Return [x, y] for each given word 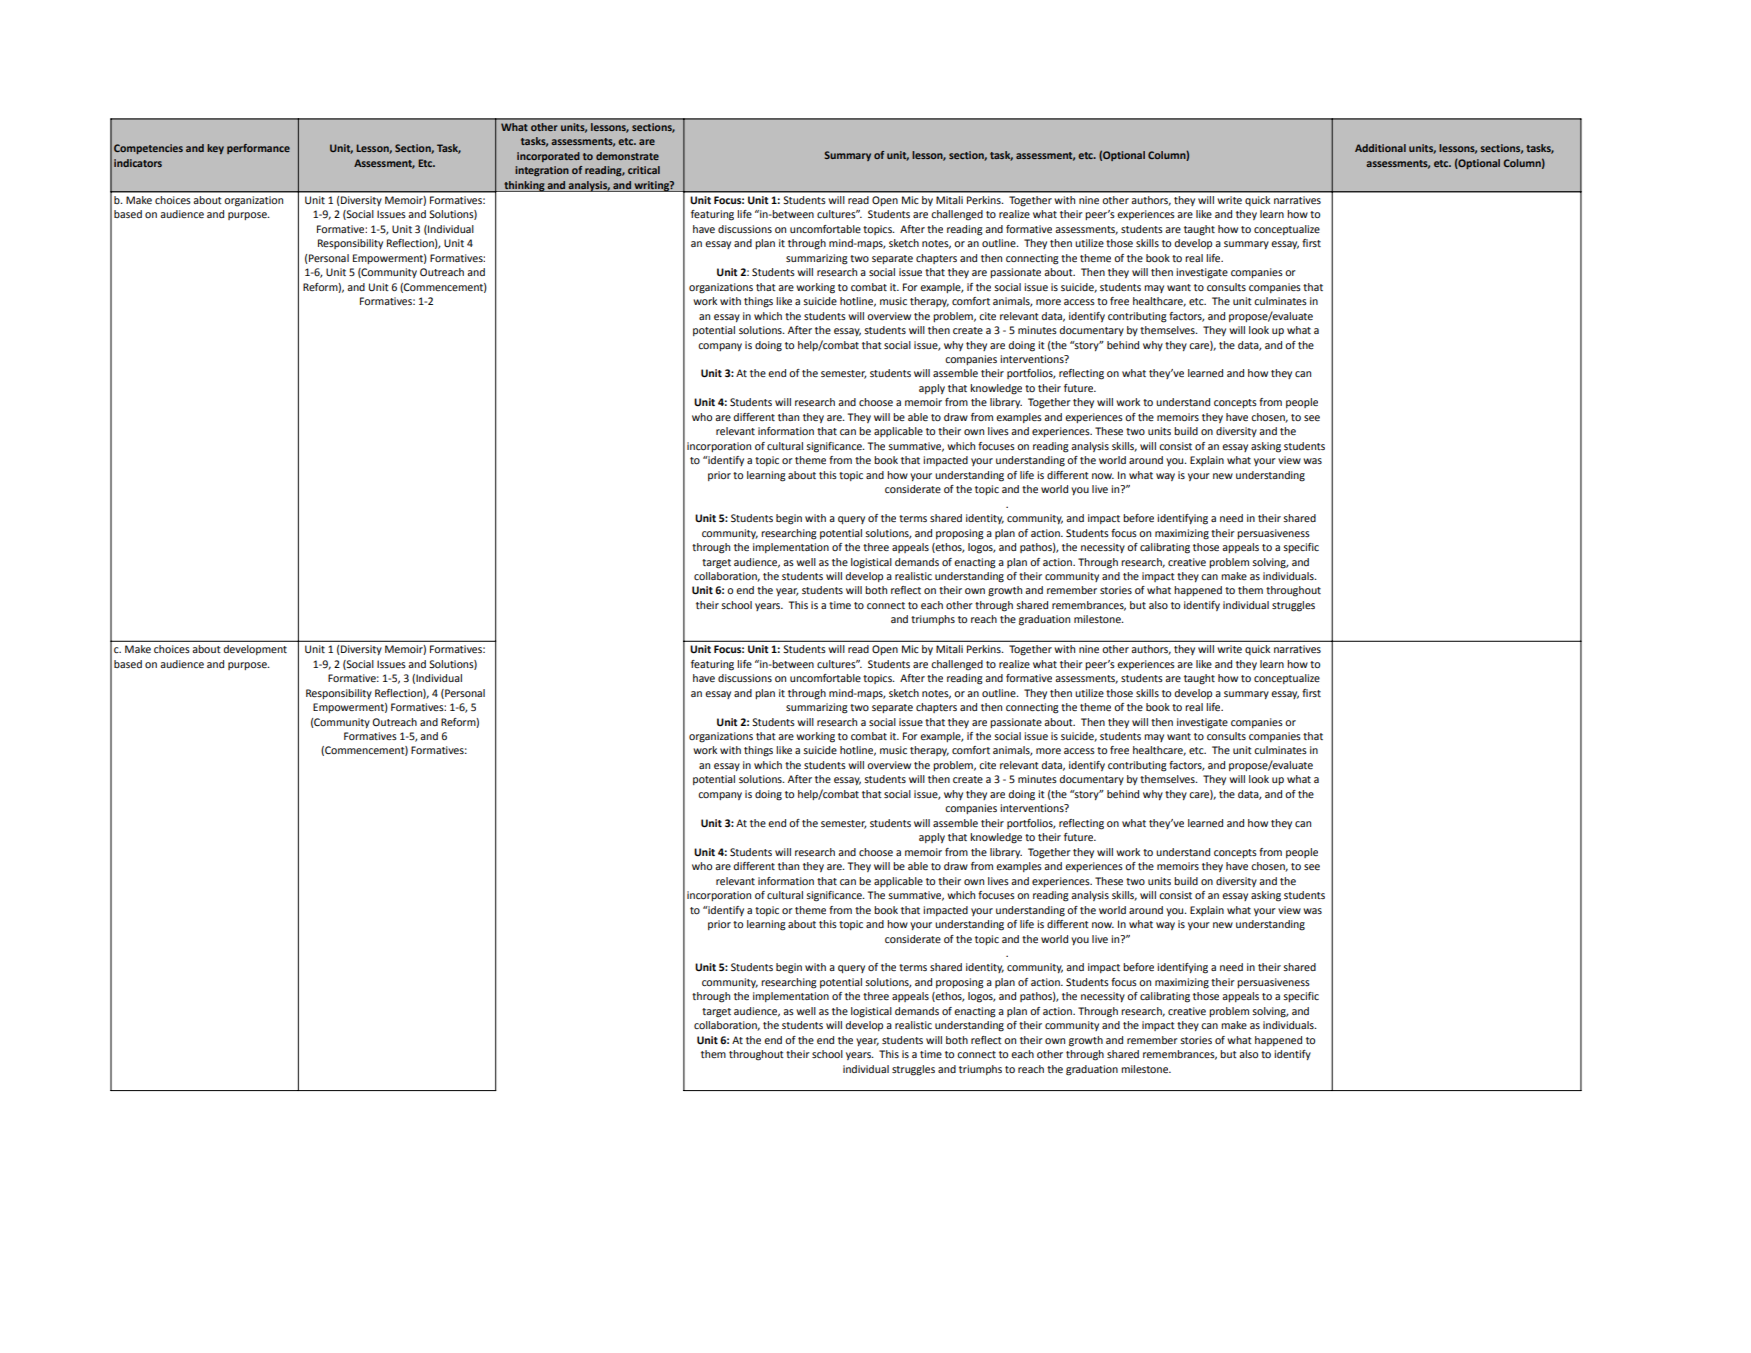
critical [644, 170]
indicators [138, 163]
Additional [1380, 148]
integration [542, 171]
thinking [524, 186]
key [215, 149]
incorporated [548, 157]
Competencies [148, 149]
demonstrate [627, 156]
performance [258, 149]
